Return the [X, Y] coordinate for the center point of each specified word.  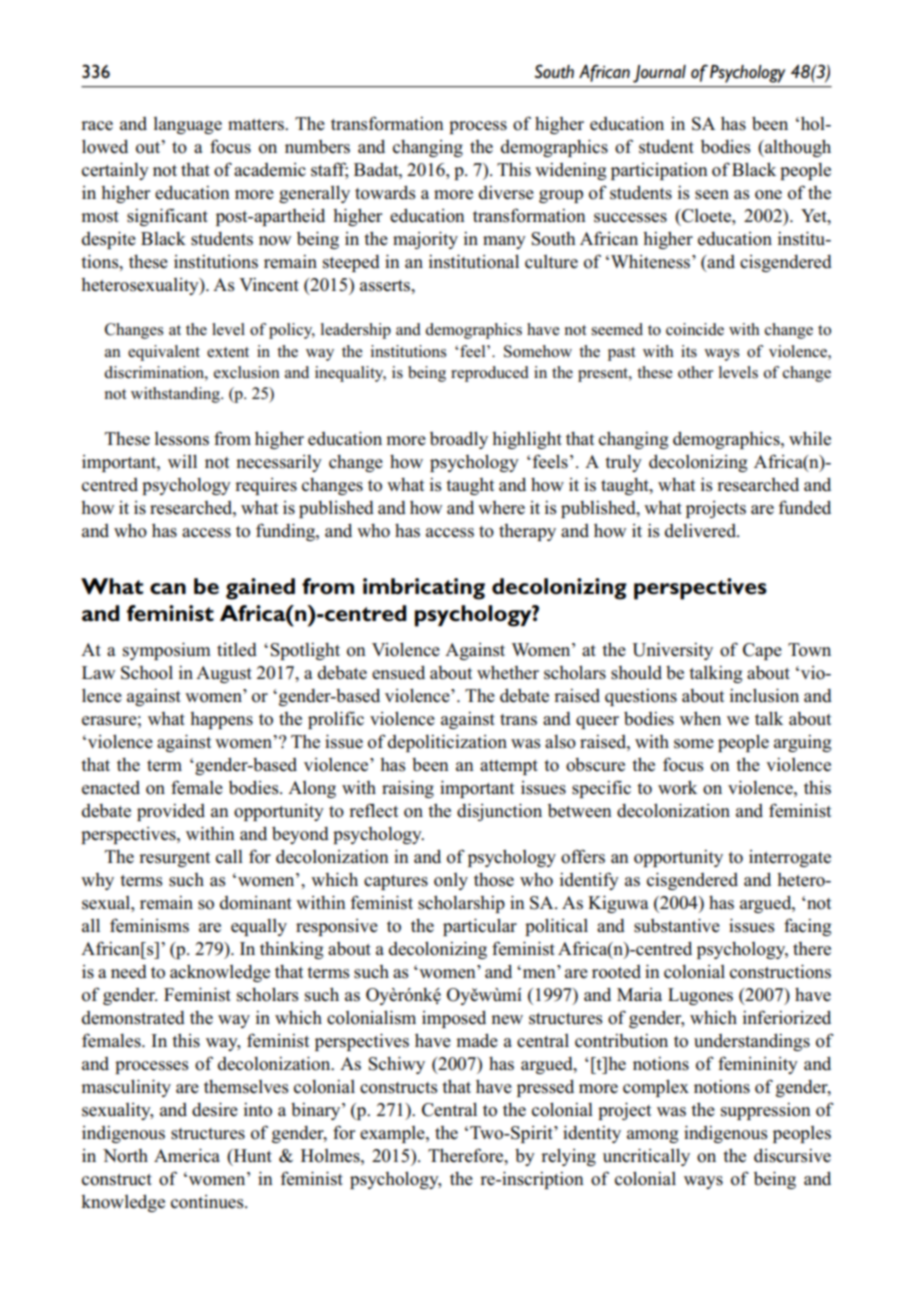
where [501, 508]
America [187, 1155]
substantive [677, 925]
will [182, 461]
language [188, 125]
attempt [509, 767]
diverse [506, 193]
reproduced [490, 374]
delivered [702, 531]
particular [480, 927]
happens [221, 720]
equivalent [164, 353]
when [700, 718]
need [129, 972]
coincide [695, 329]
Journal [659, 74]
